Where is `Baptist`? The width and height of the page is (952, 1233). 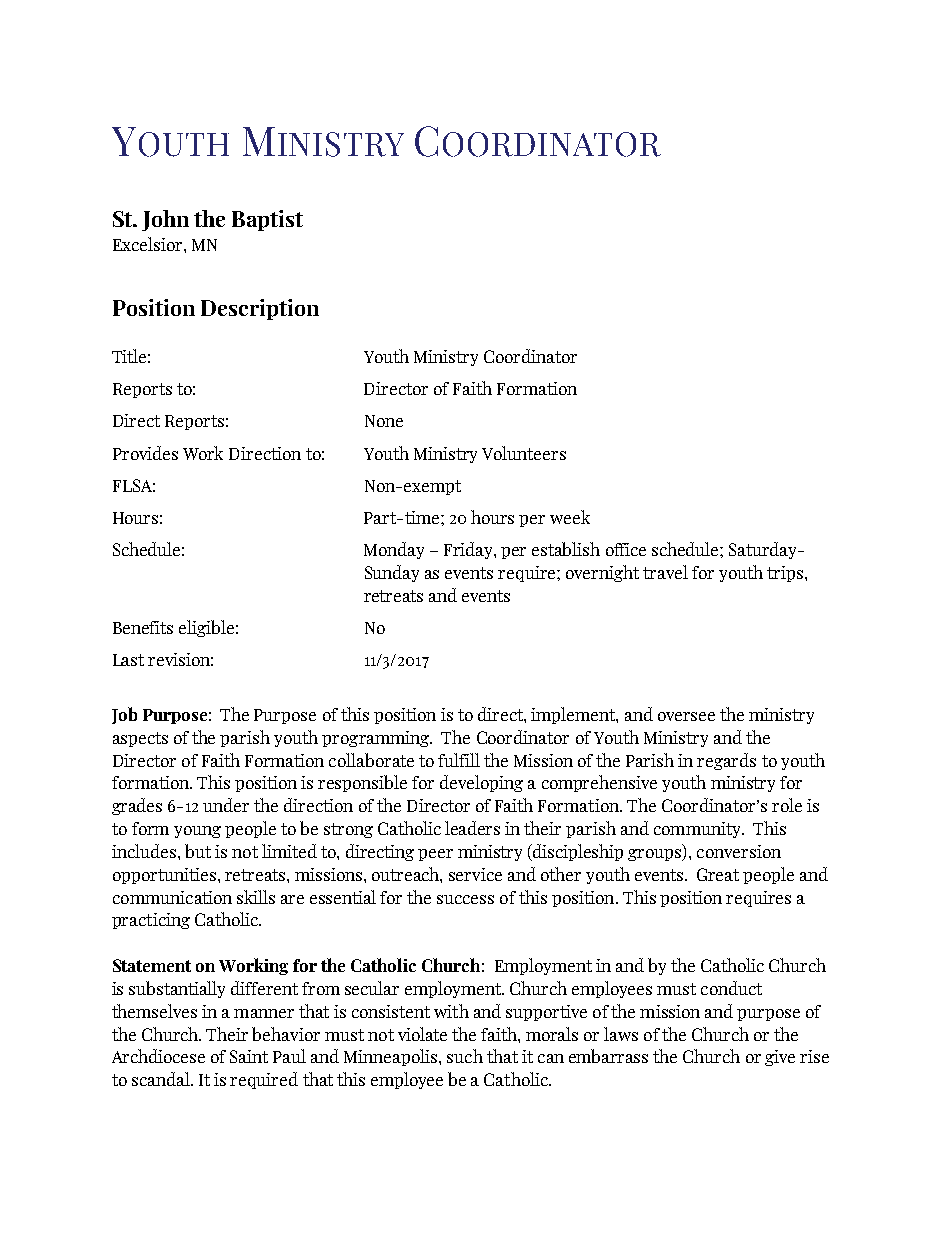 Baptist is located at coordinates (267, 220).
